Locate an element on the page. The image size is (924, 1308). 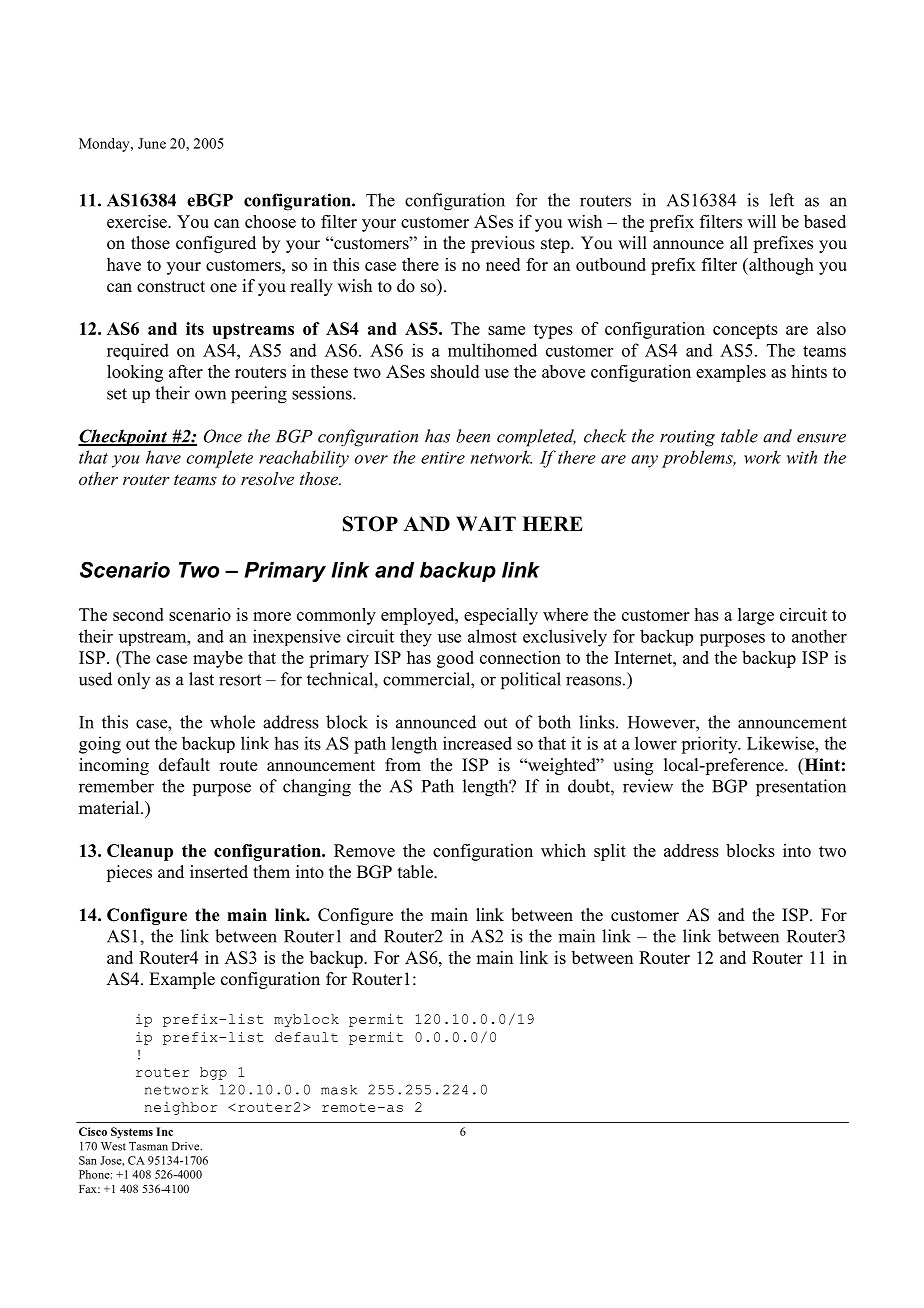
resolve is located at coordinates (267, 478).
